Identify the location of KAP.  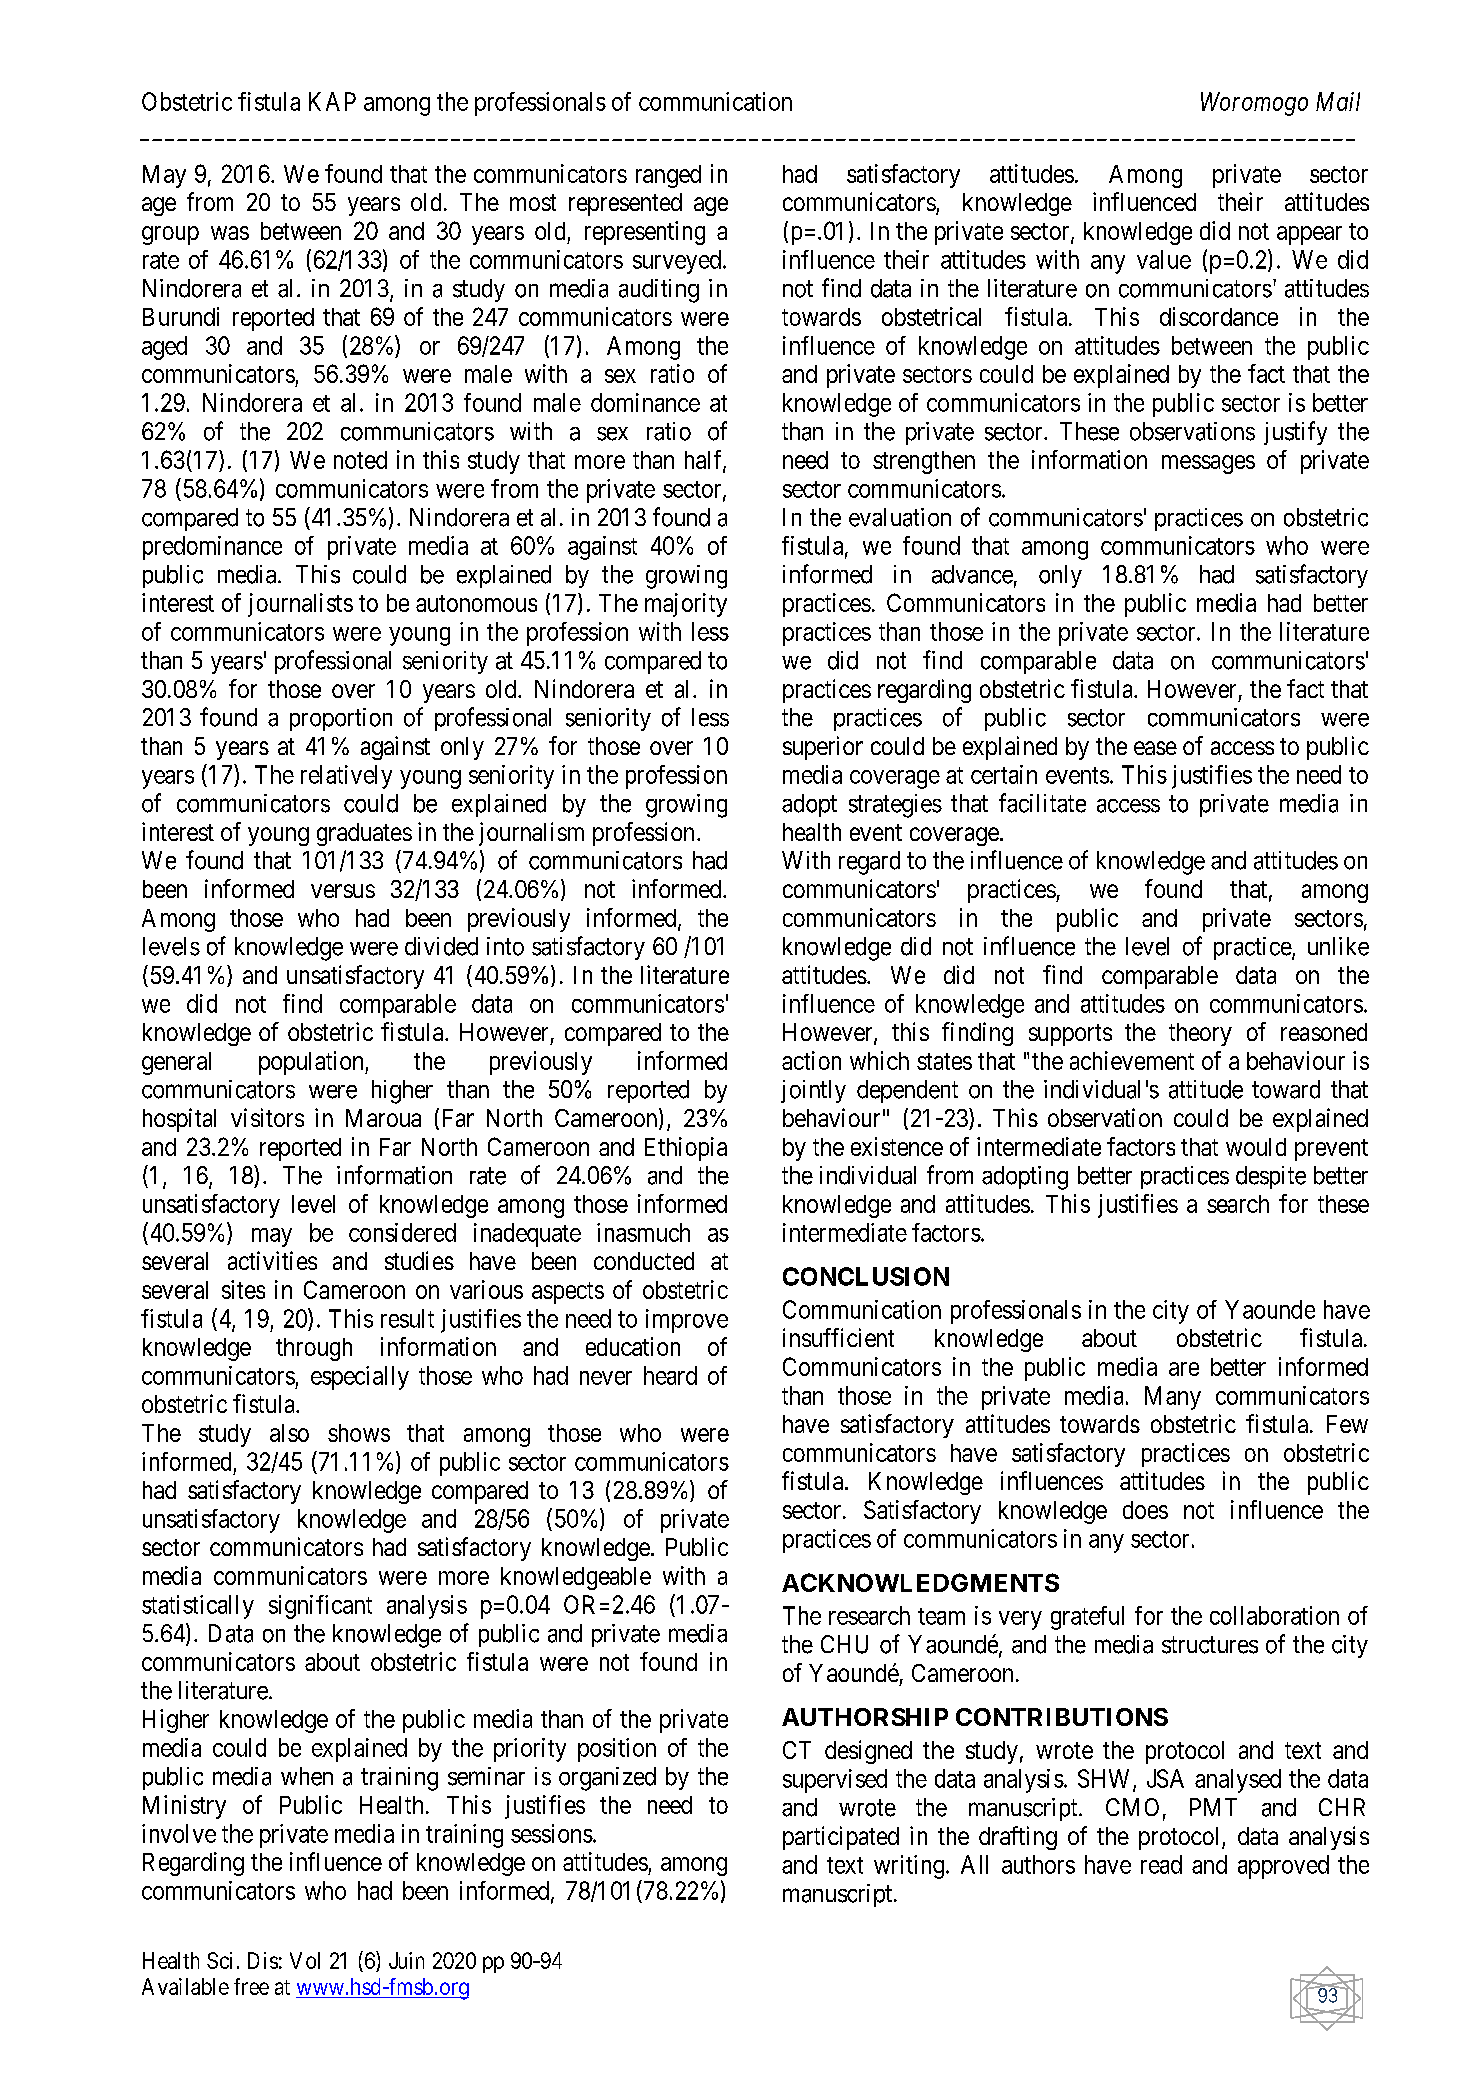
(332, 101).
